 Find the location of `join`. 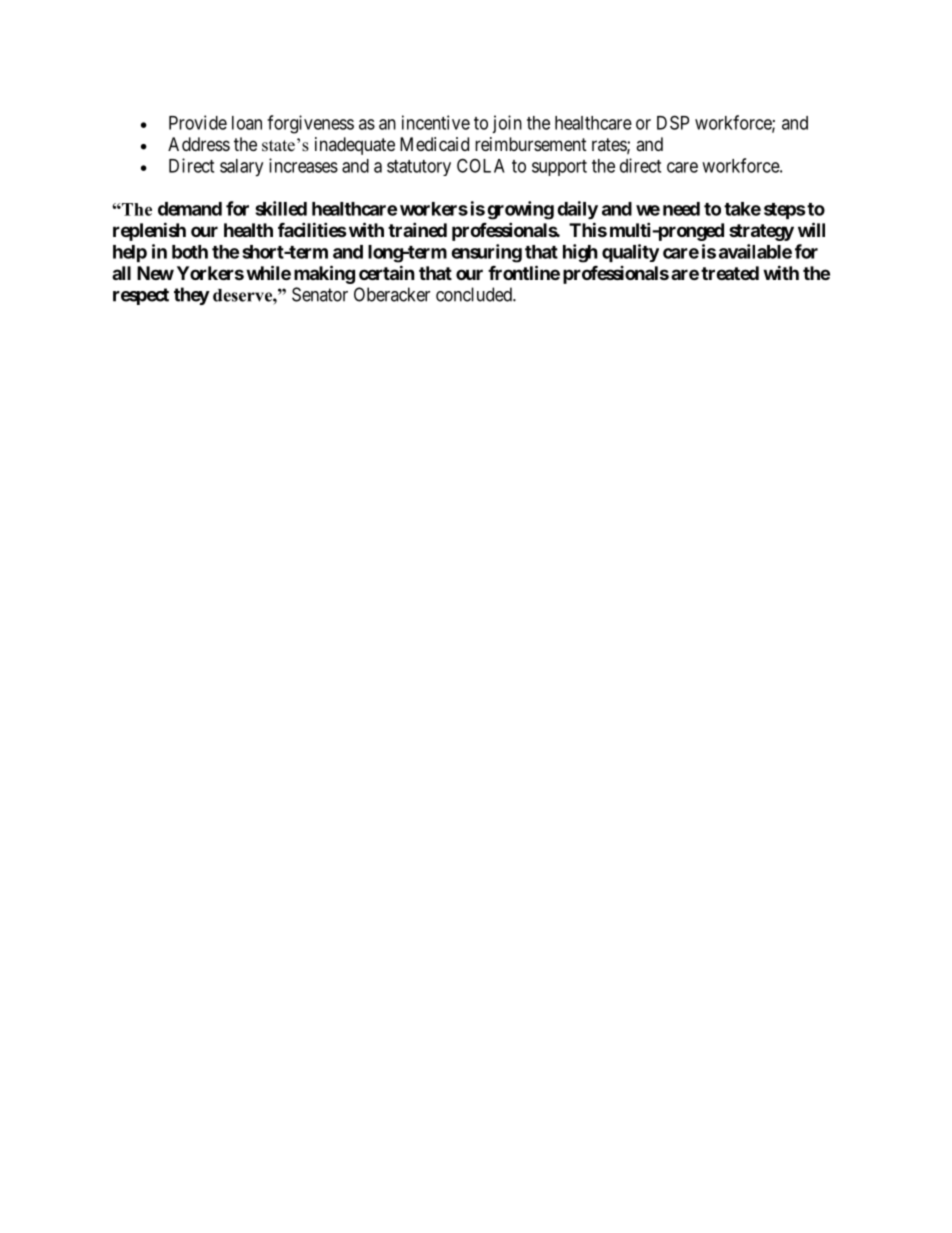

join is located at coordinates (507, 124).
